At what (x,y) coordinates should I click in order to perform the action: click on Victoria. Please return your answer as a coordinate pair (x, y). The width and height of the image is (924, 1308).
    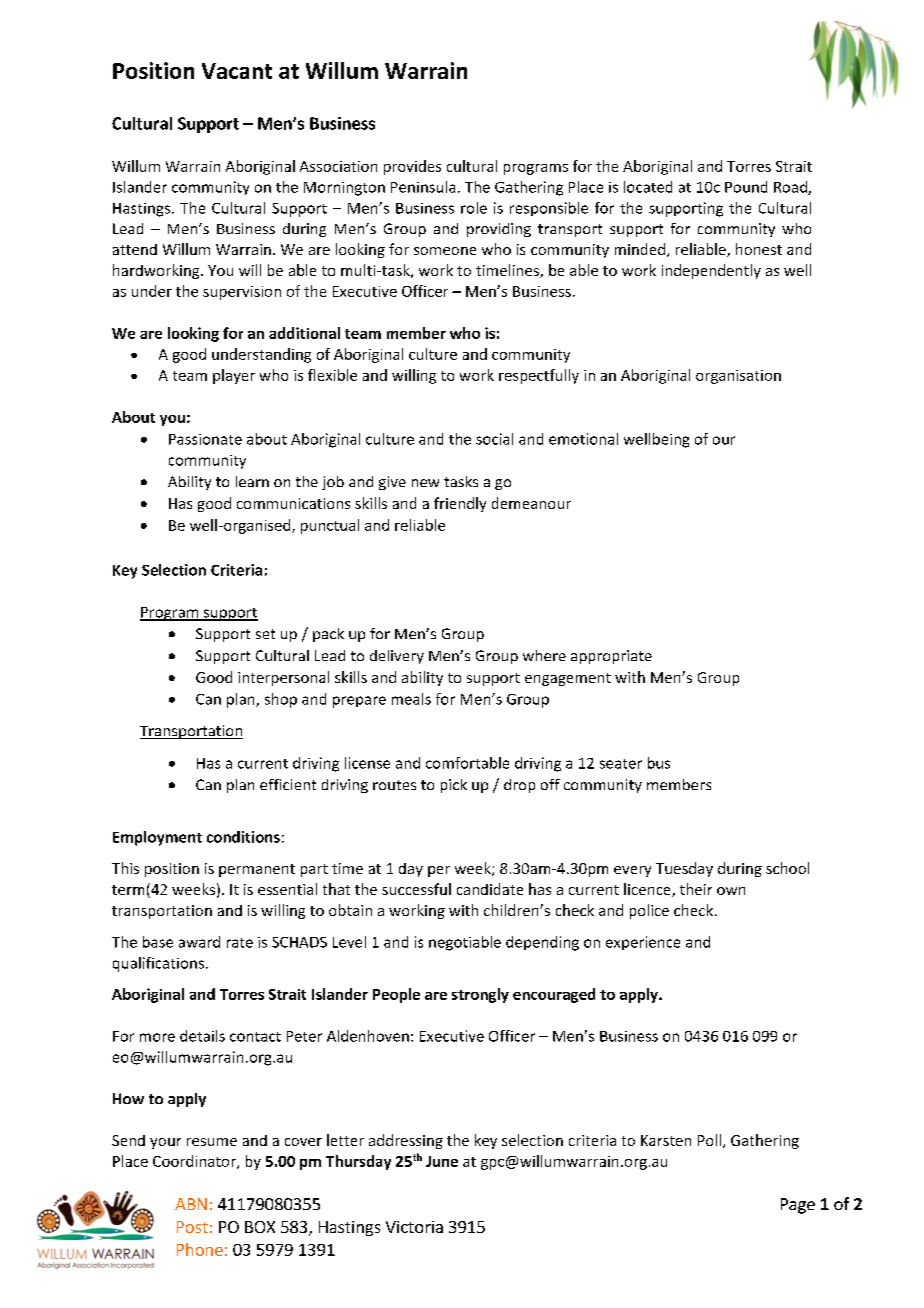
    Looking at the image, I should click on (414, 1227).
